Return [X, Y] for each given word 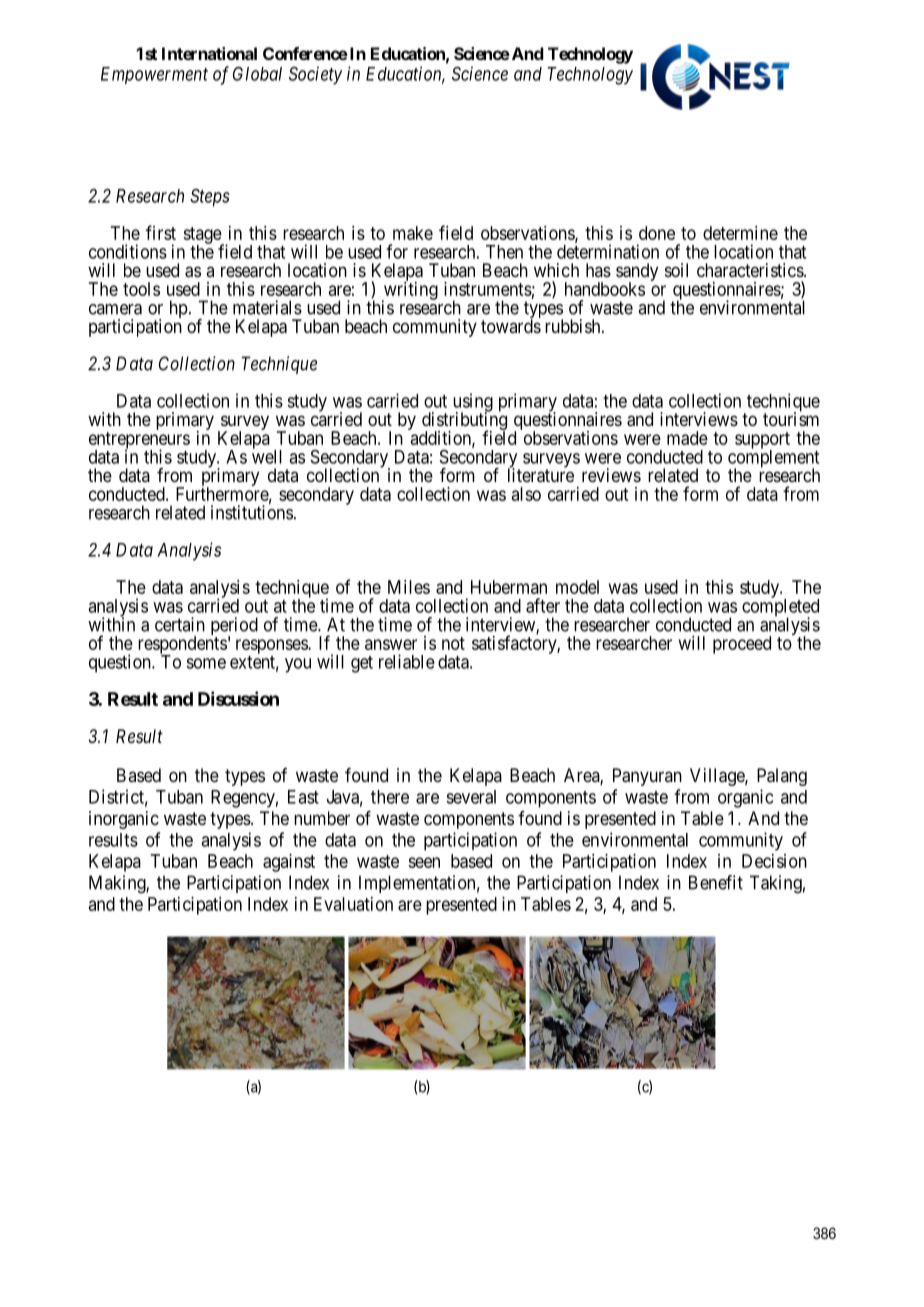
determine [740, 233]
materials [267, 307]
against [289, 863]
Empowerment [154, 75]
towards [511, 326]
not [453, 643]
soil [676, 270]
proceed [742, 645]
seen [424, 862]
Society [315, 75]
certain [180, 624]
